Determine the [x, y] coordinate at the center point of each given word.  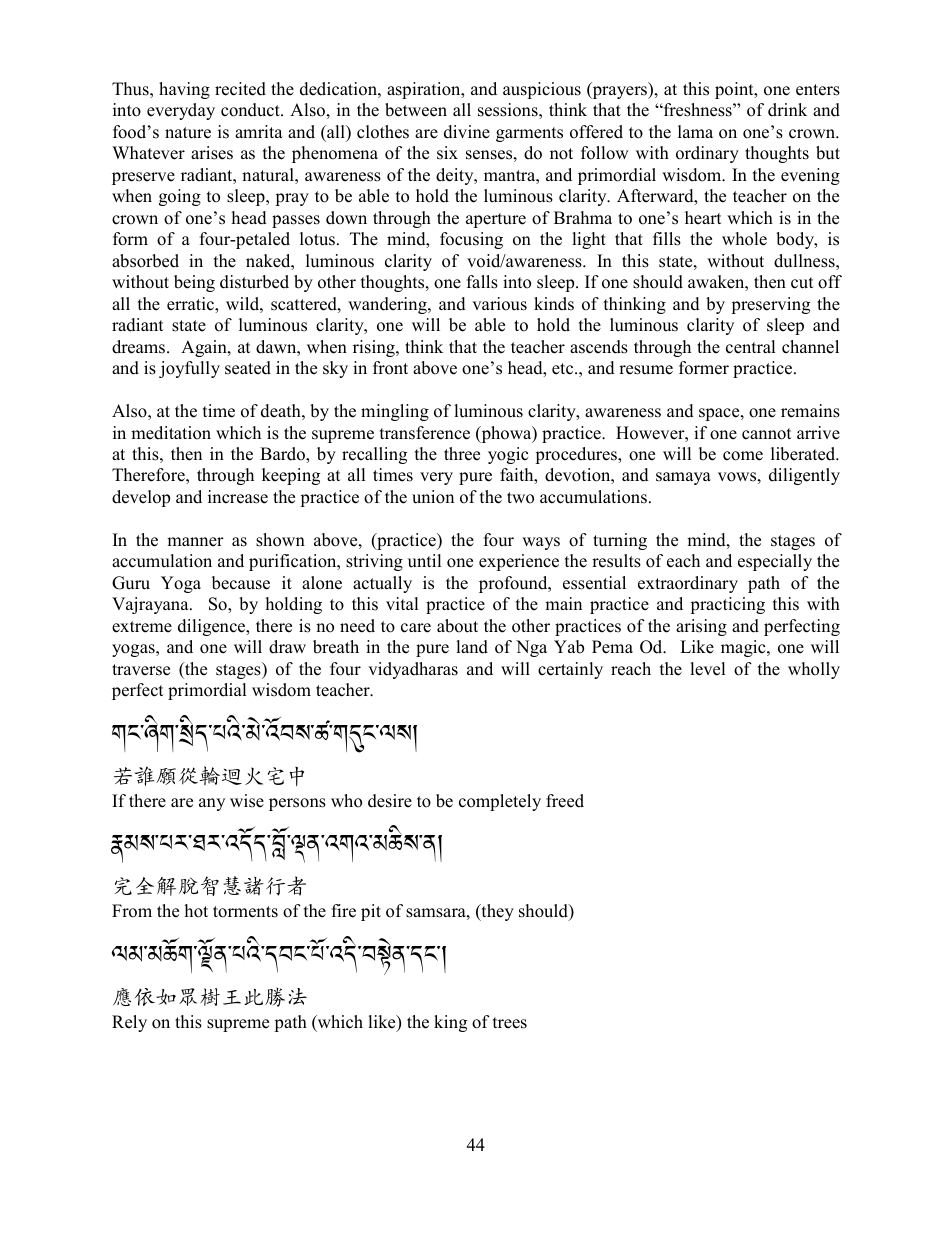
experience [519, 562]
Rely [129, 1023]
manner [195, 542]
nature [188, 133]
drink [787, 110]
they [496, 912]
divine [467, 132]
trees [510, 1023]
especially [775, 562]
